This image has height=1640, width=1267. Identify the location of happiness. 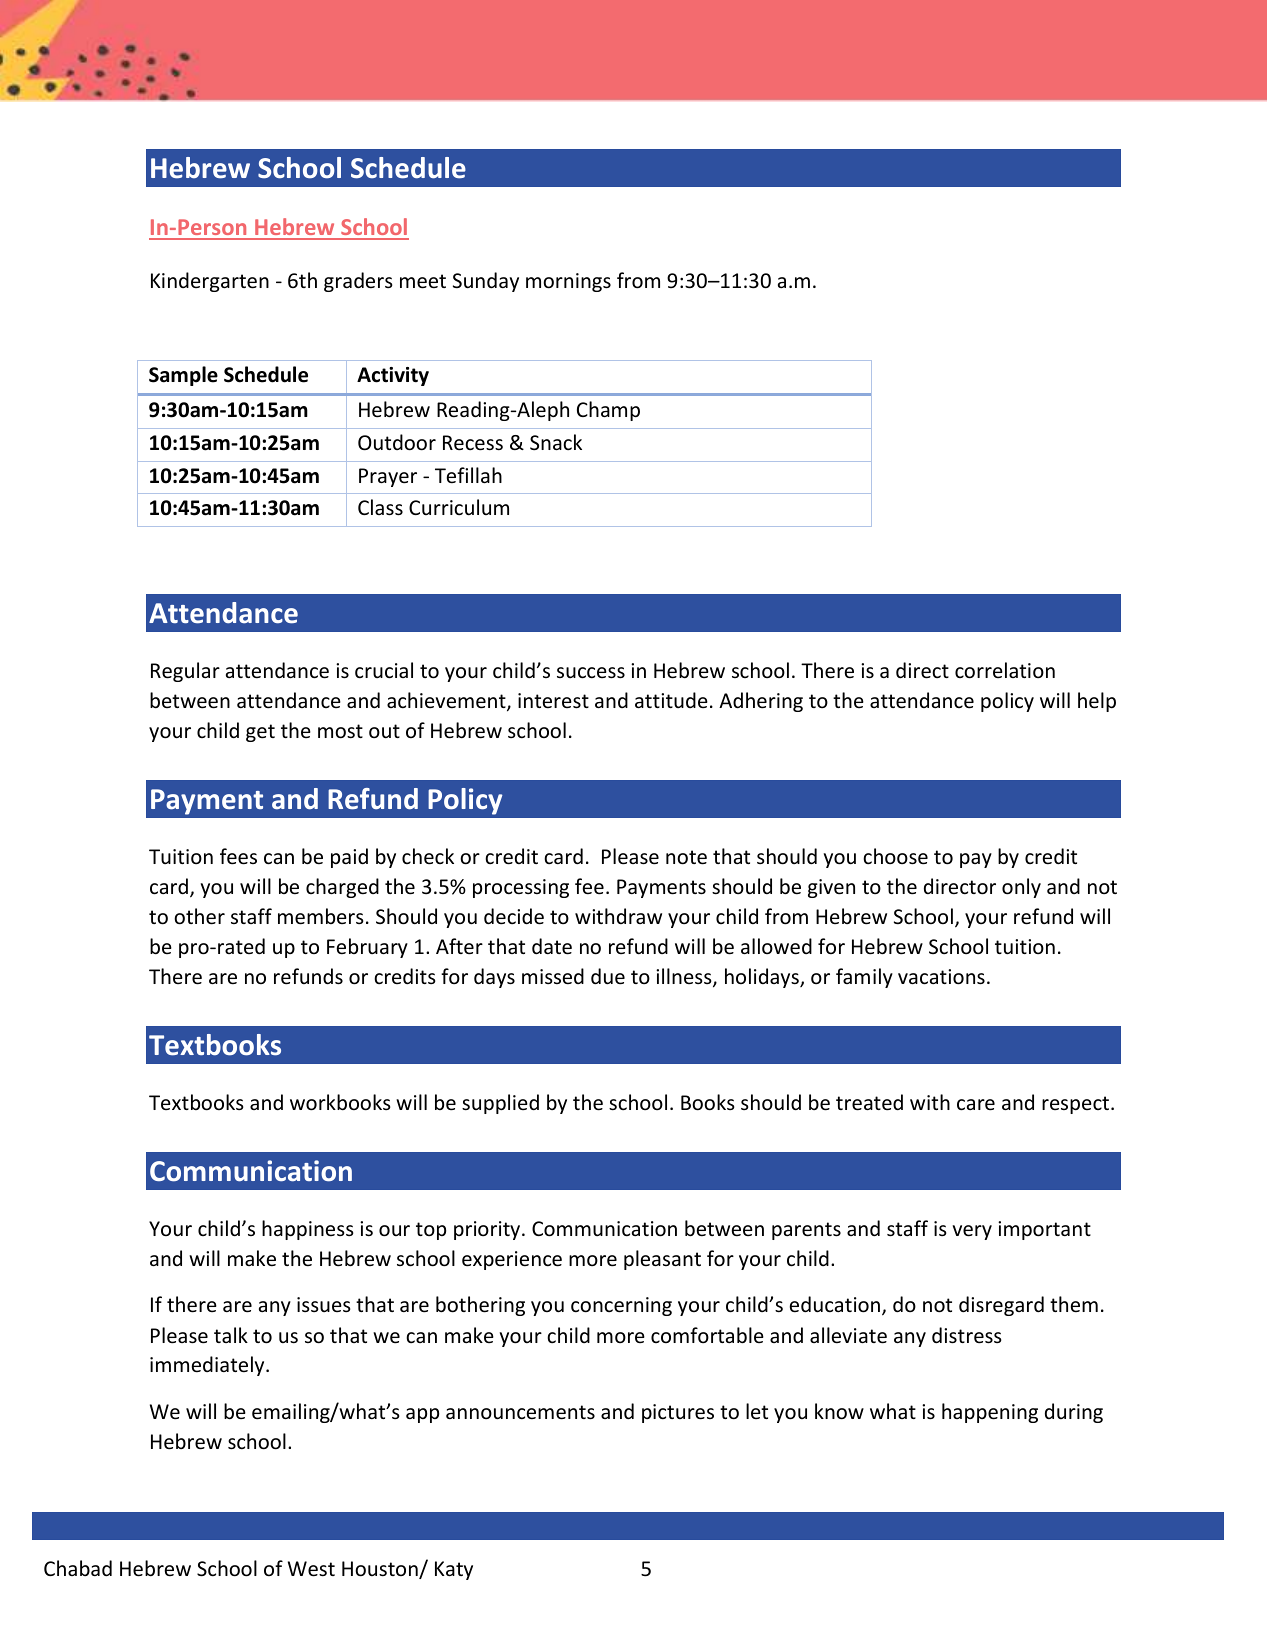
(308, 1230).
